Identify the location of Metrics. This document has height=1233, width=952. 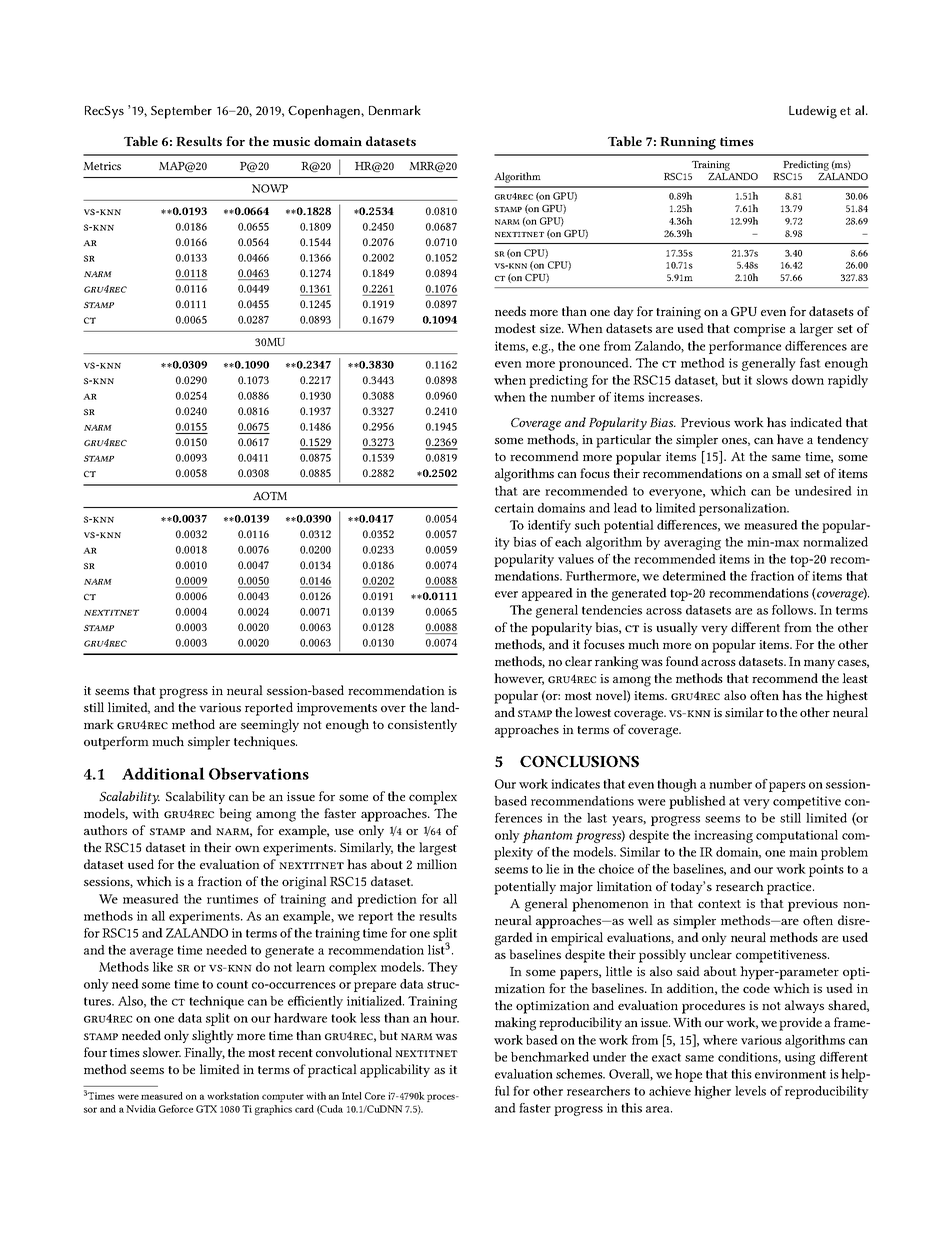
(102, 166).
